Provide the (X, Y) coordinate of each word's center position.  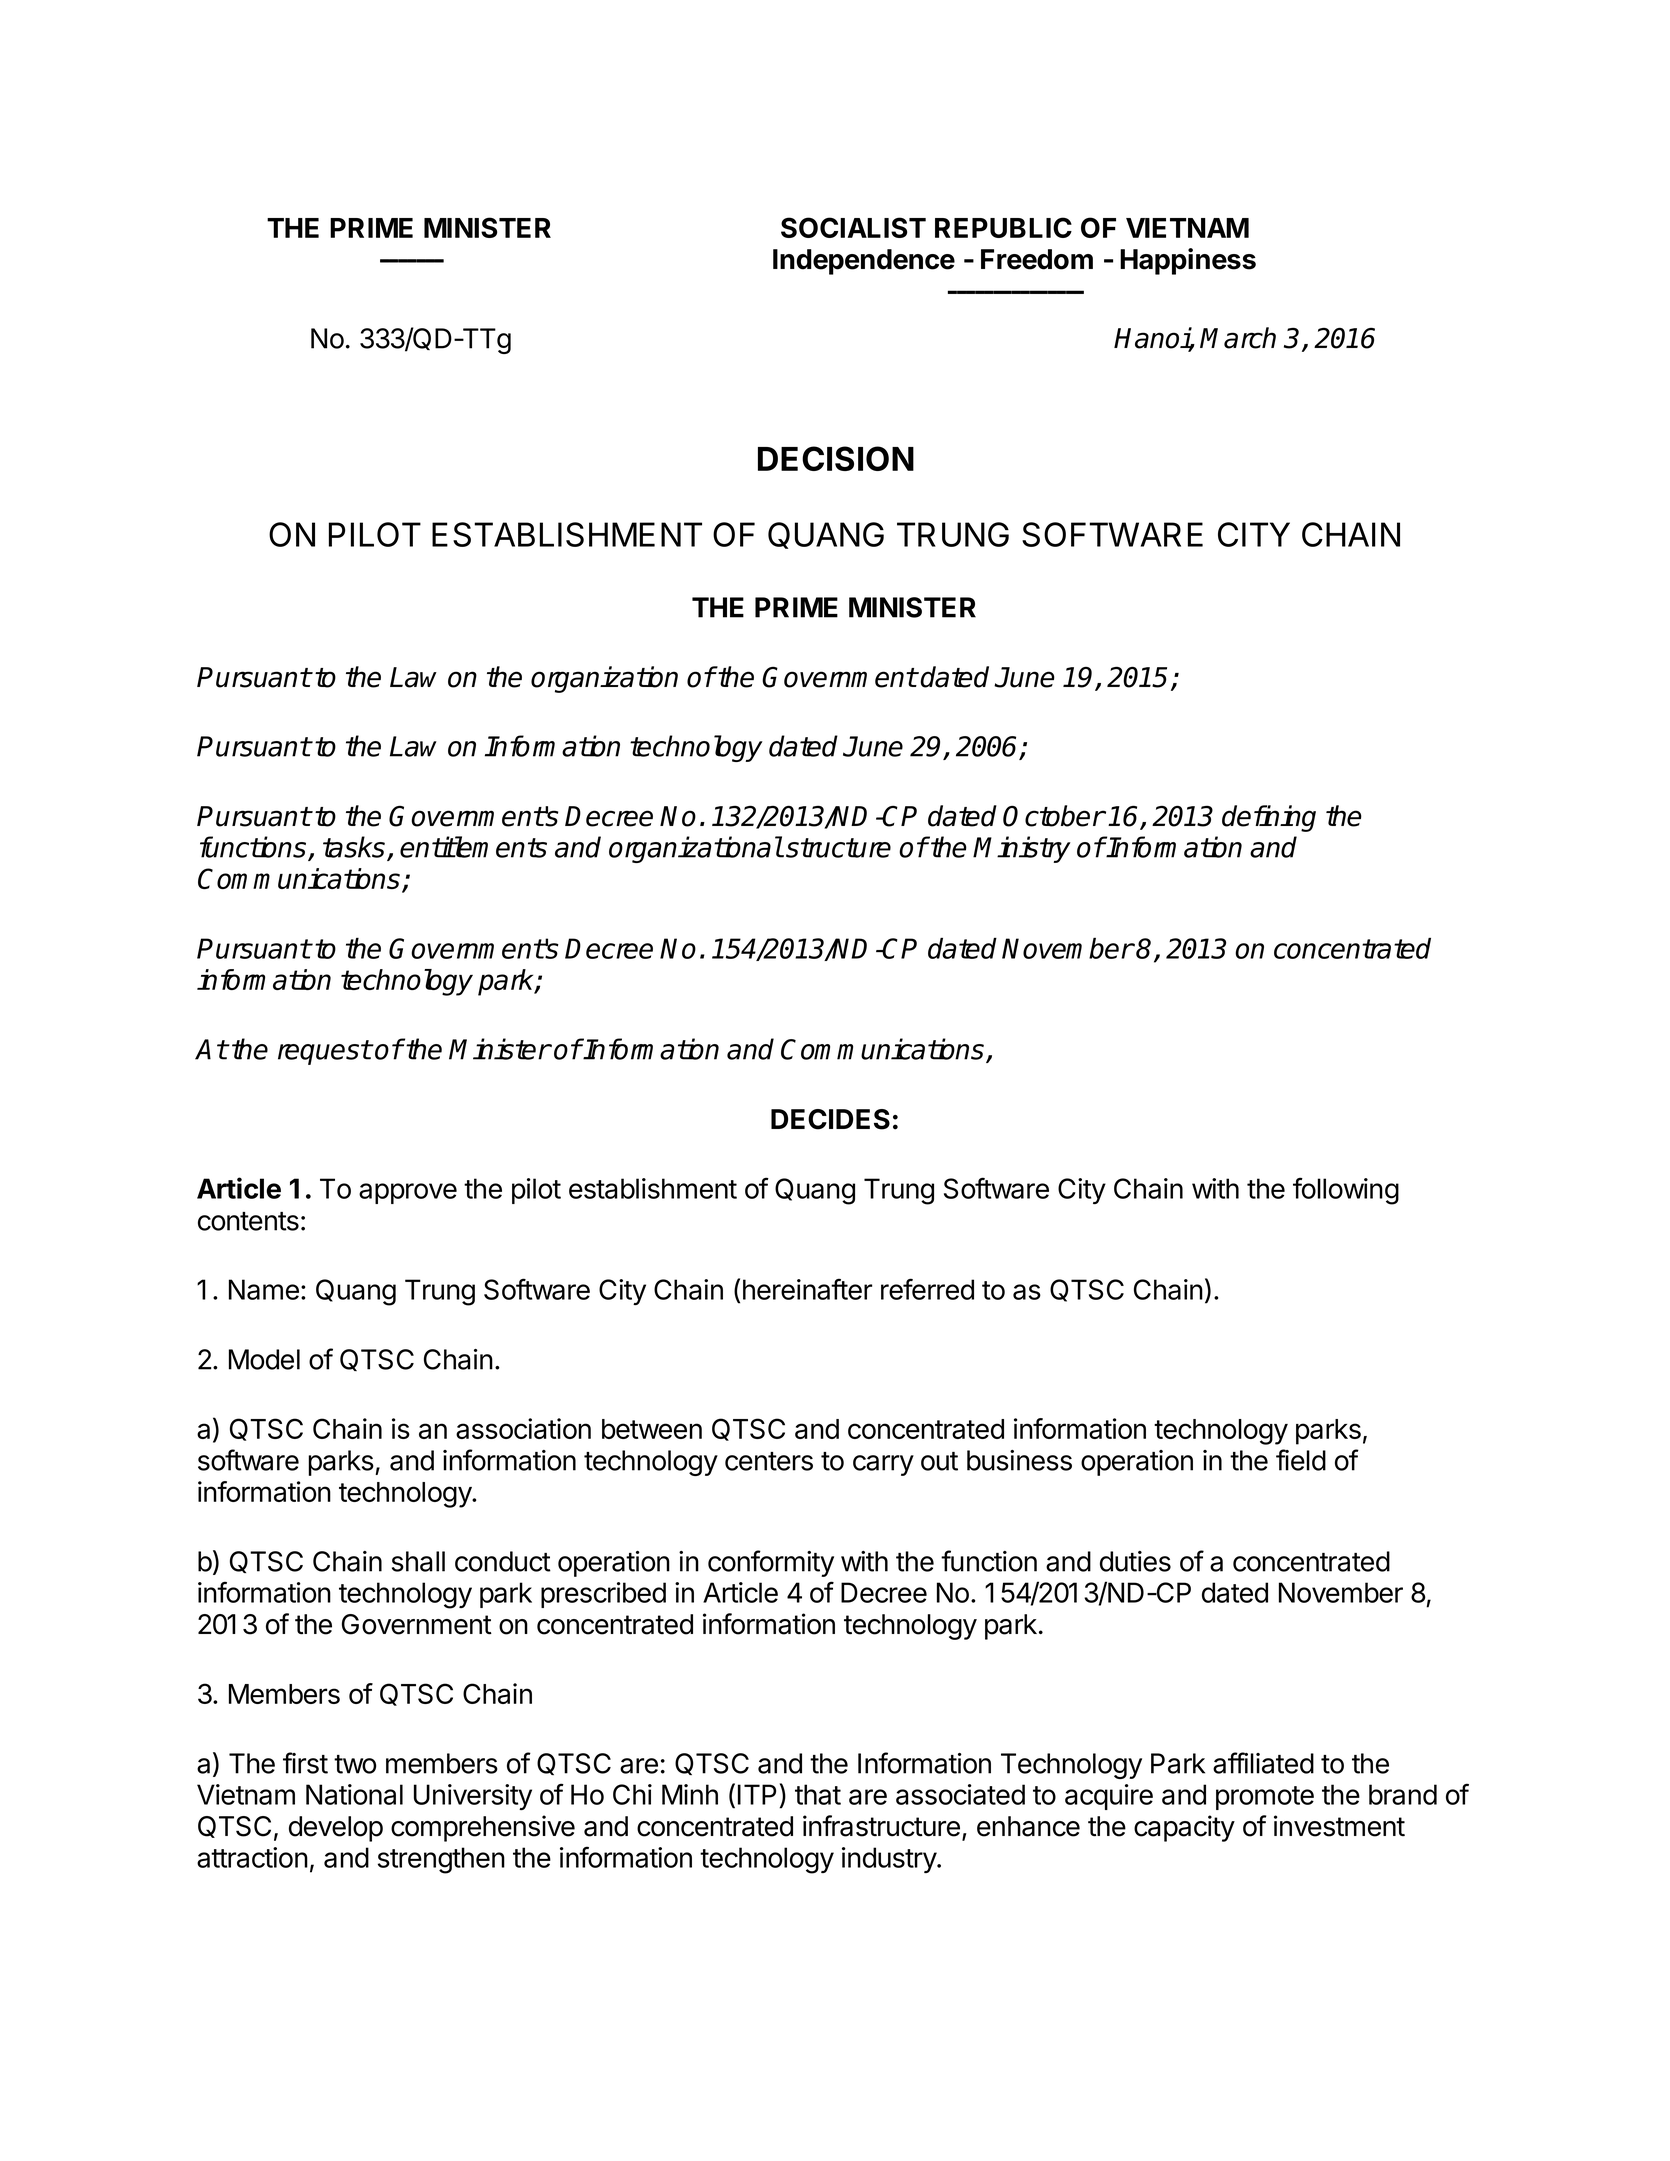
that (818, 1794)
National (354, 1794)
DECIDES (830, 1119)
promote (1265, 1798)
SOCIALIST (853, 227)
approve (408, 1193)
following (1346, 1191)
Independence (864, 262)
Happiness (1188, 261)
